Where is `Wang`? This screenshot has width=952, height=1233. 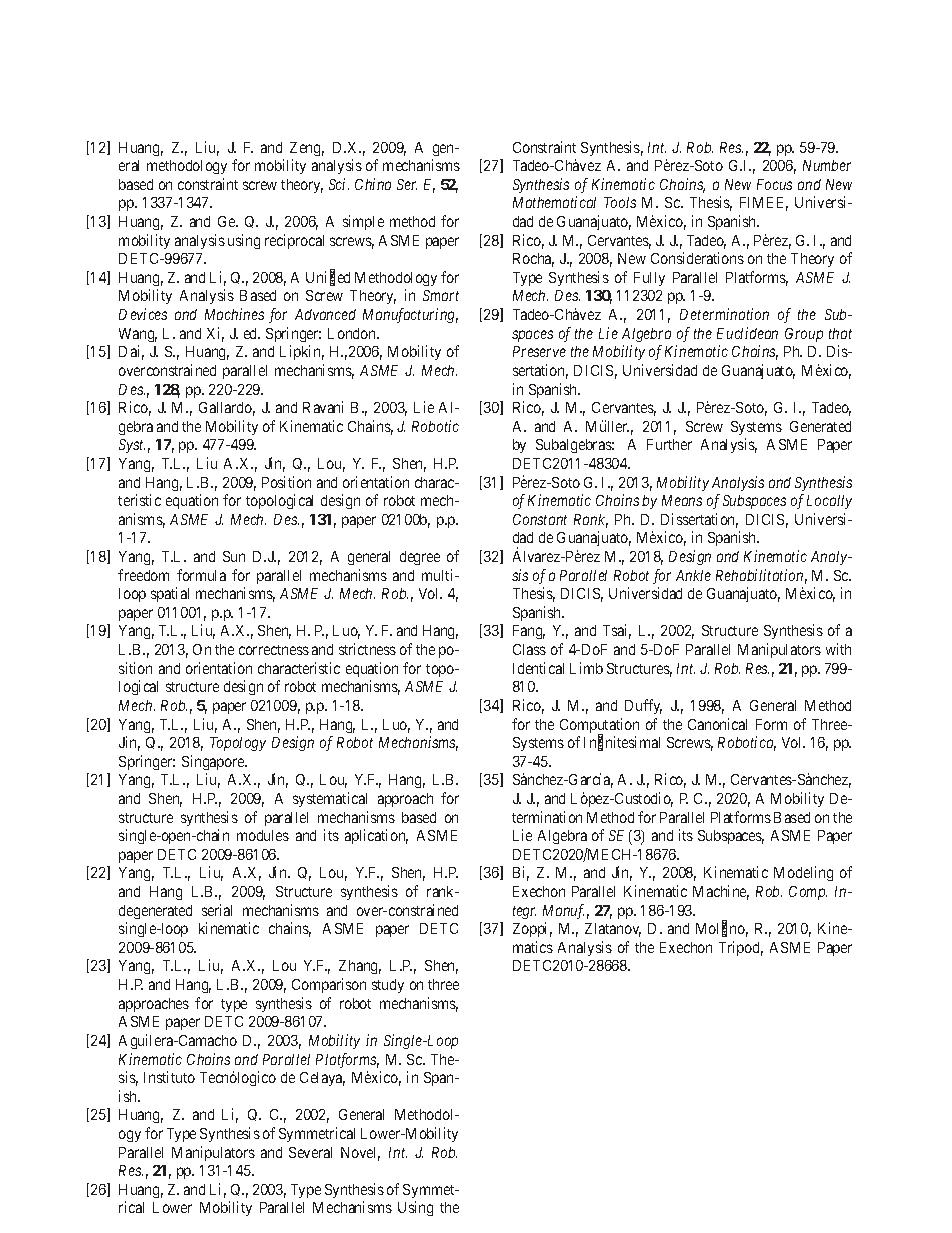 Wang is located at coordinates (138, 335).
